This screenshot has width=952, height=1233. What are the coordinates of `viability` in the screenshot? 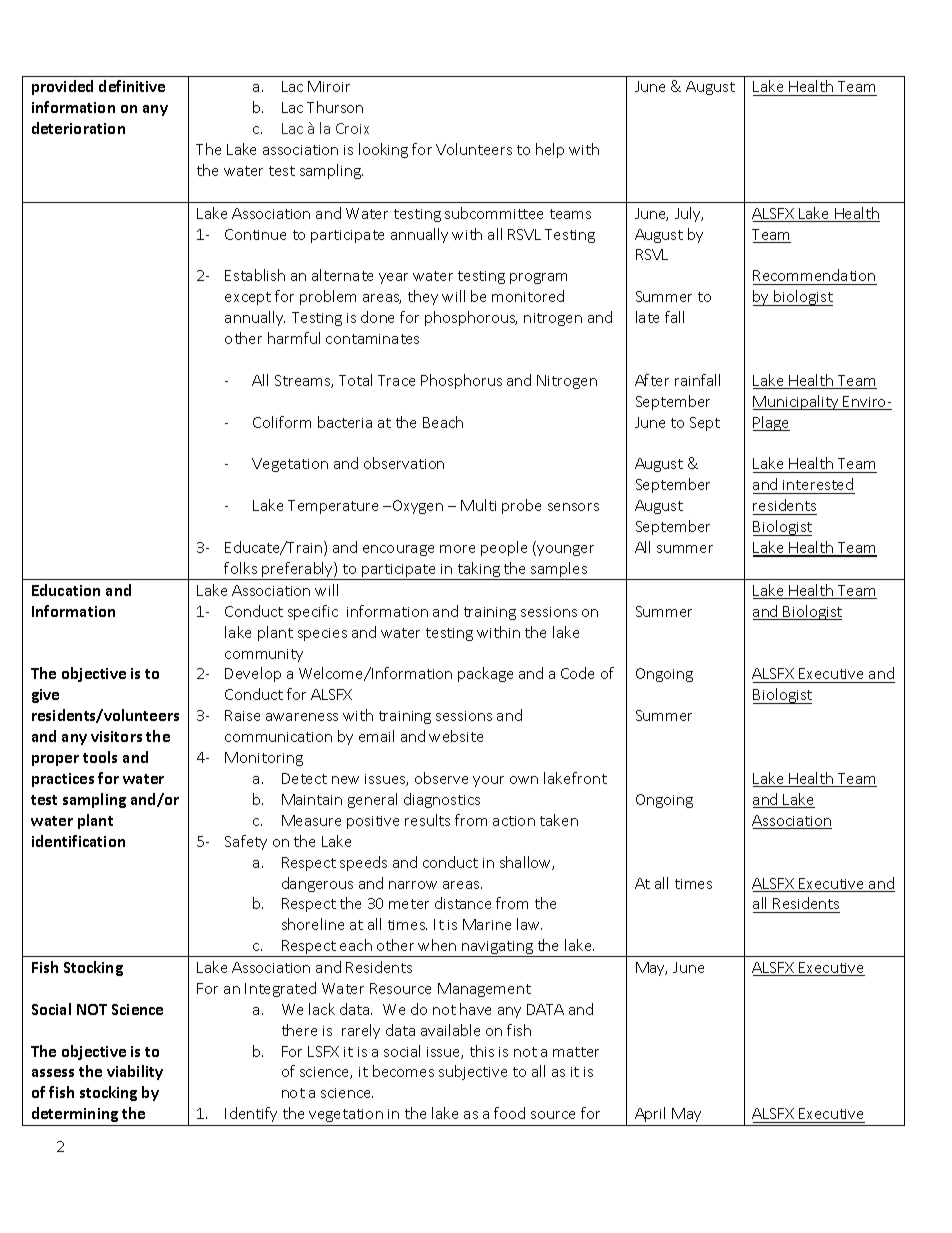 It's located at (135, 1072).
